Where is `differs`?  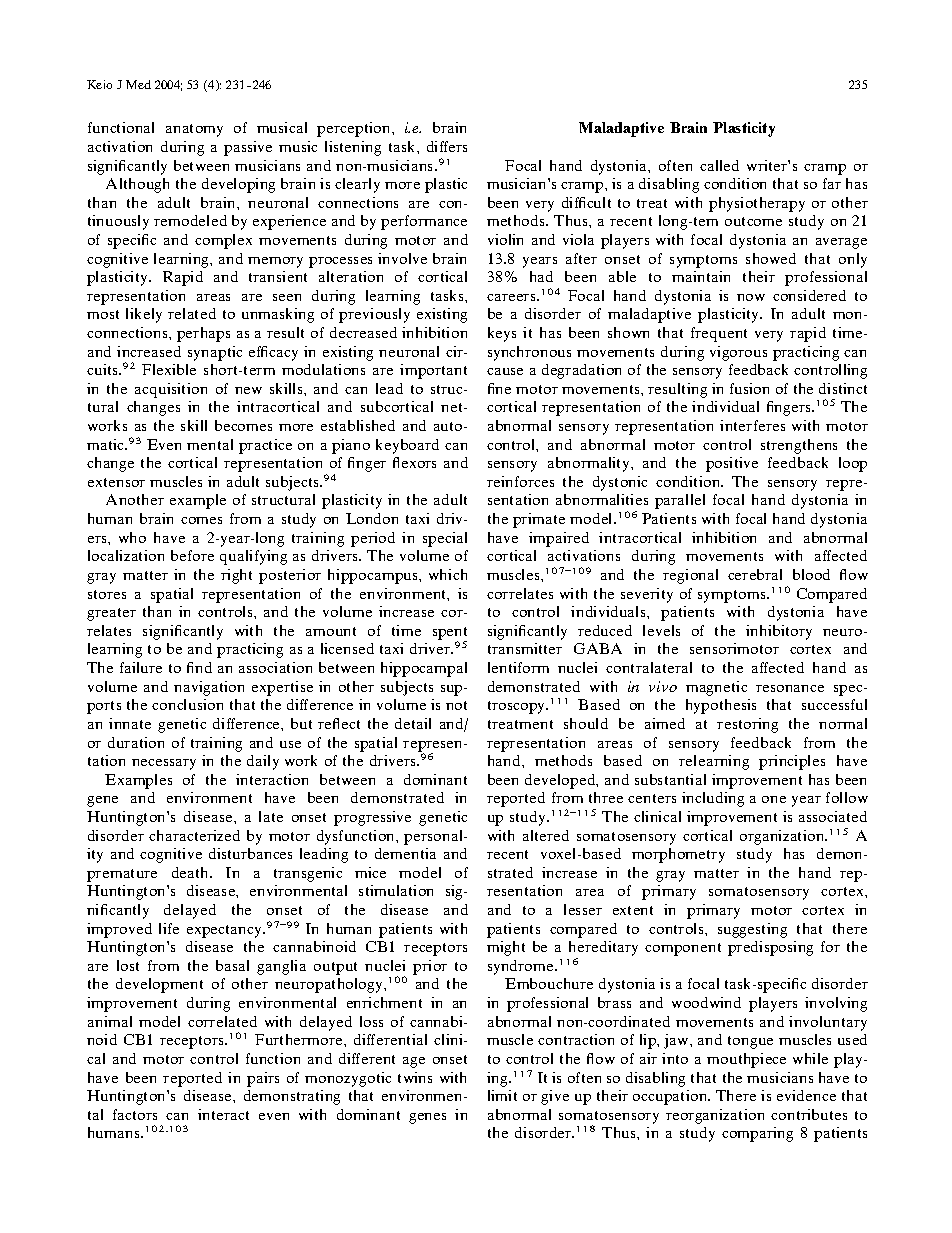
differs is located at coordinates (447, 146).
